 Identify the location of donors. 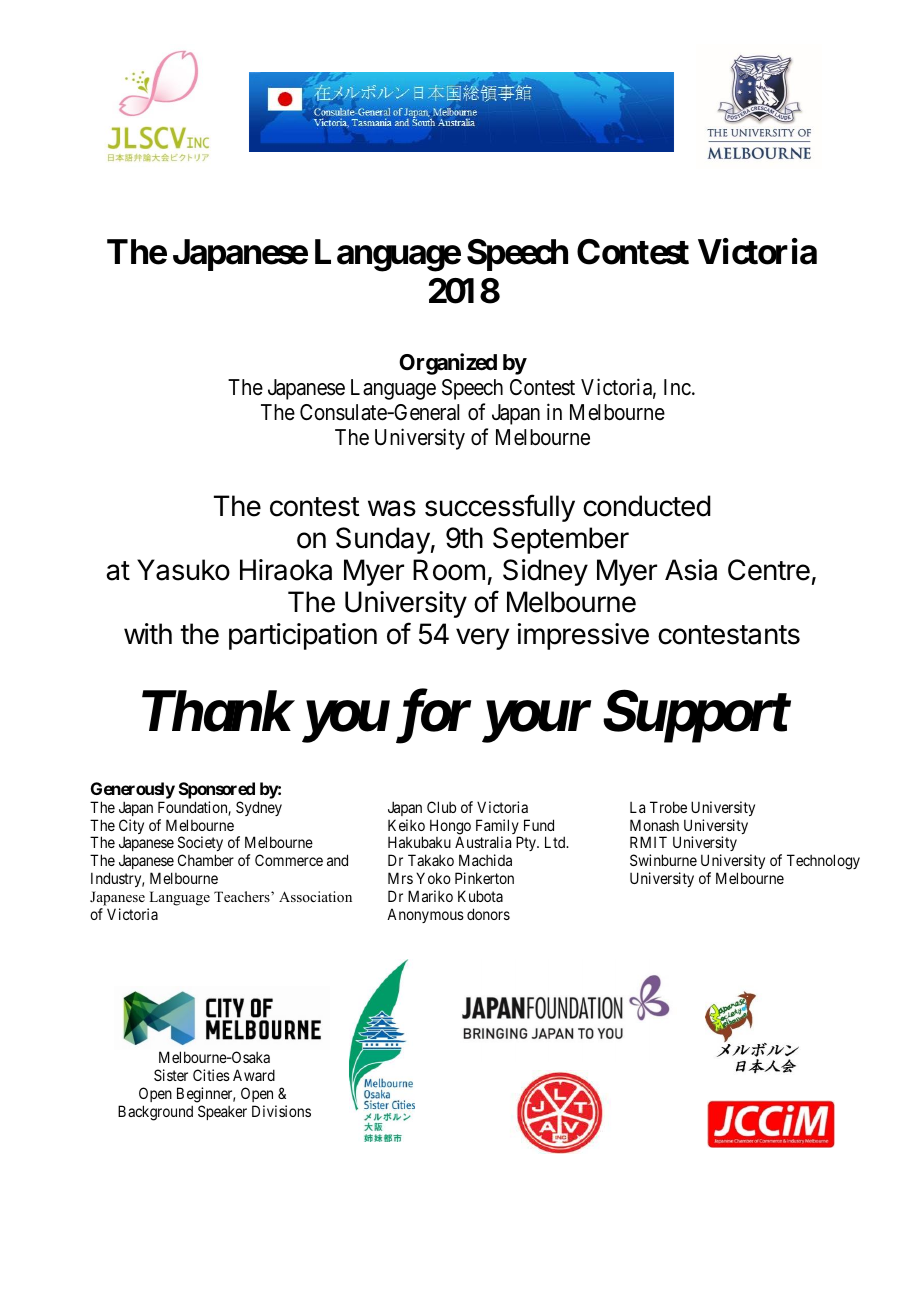
(488, 914).
